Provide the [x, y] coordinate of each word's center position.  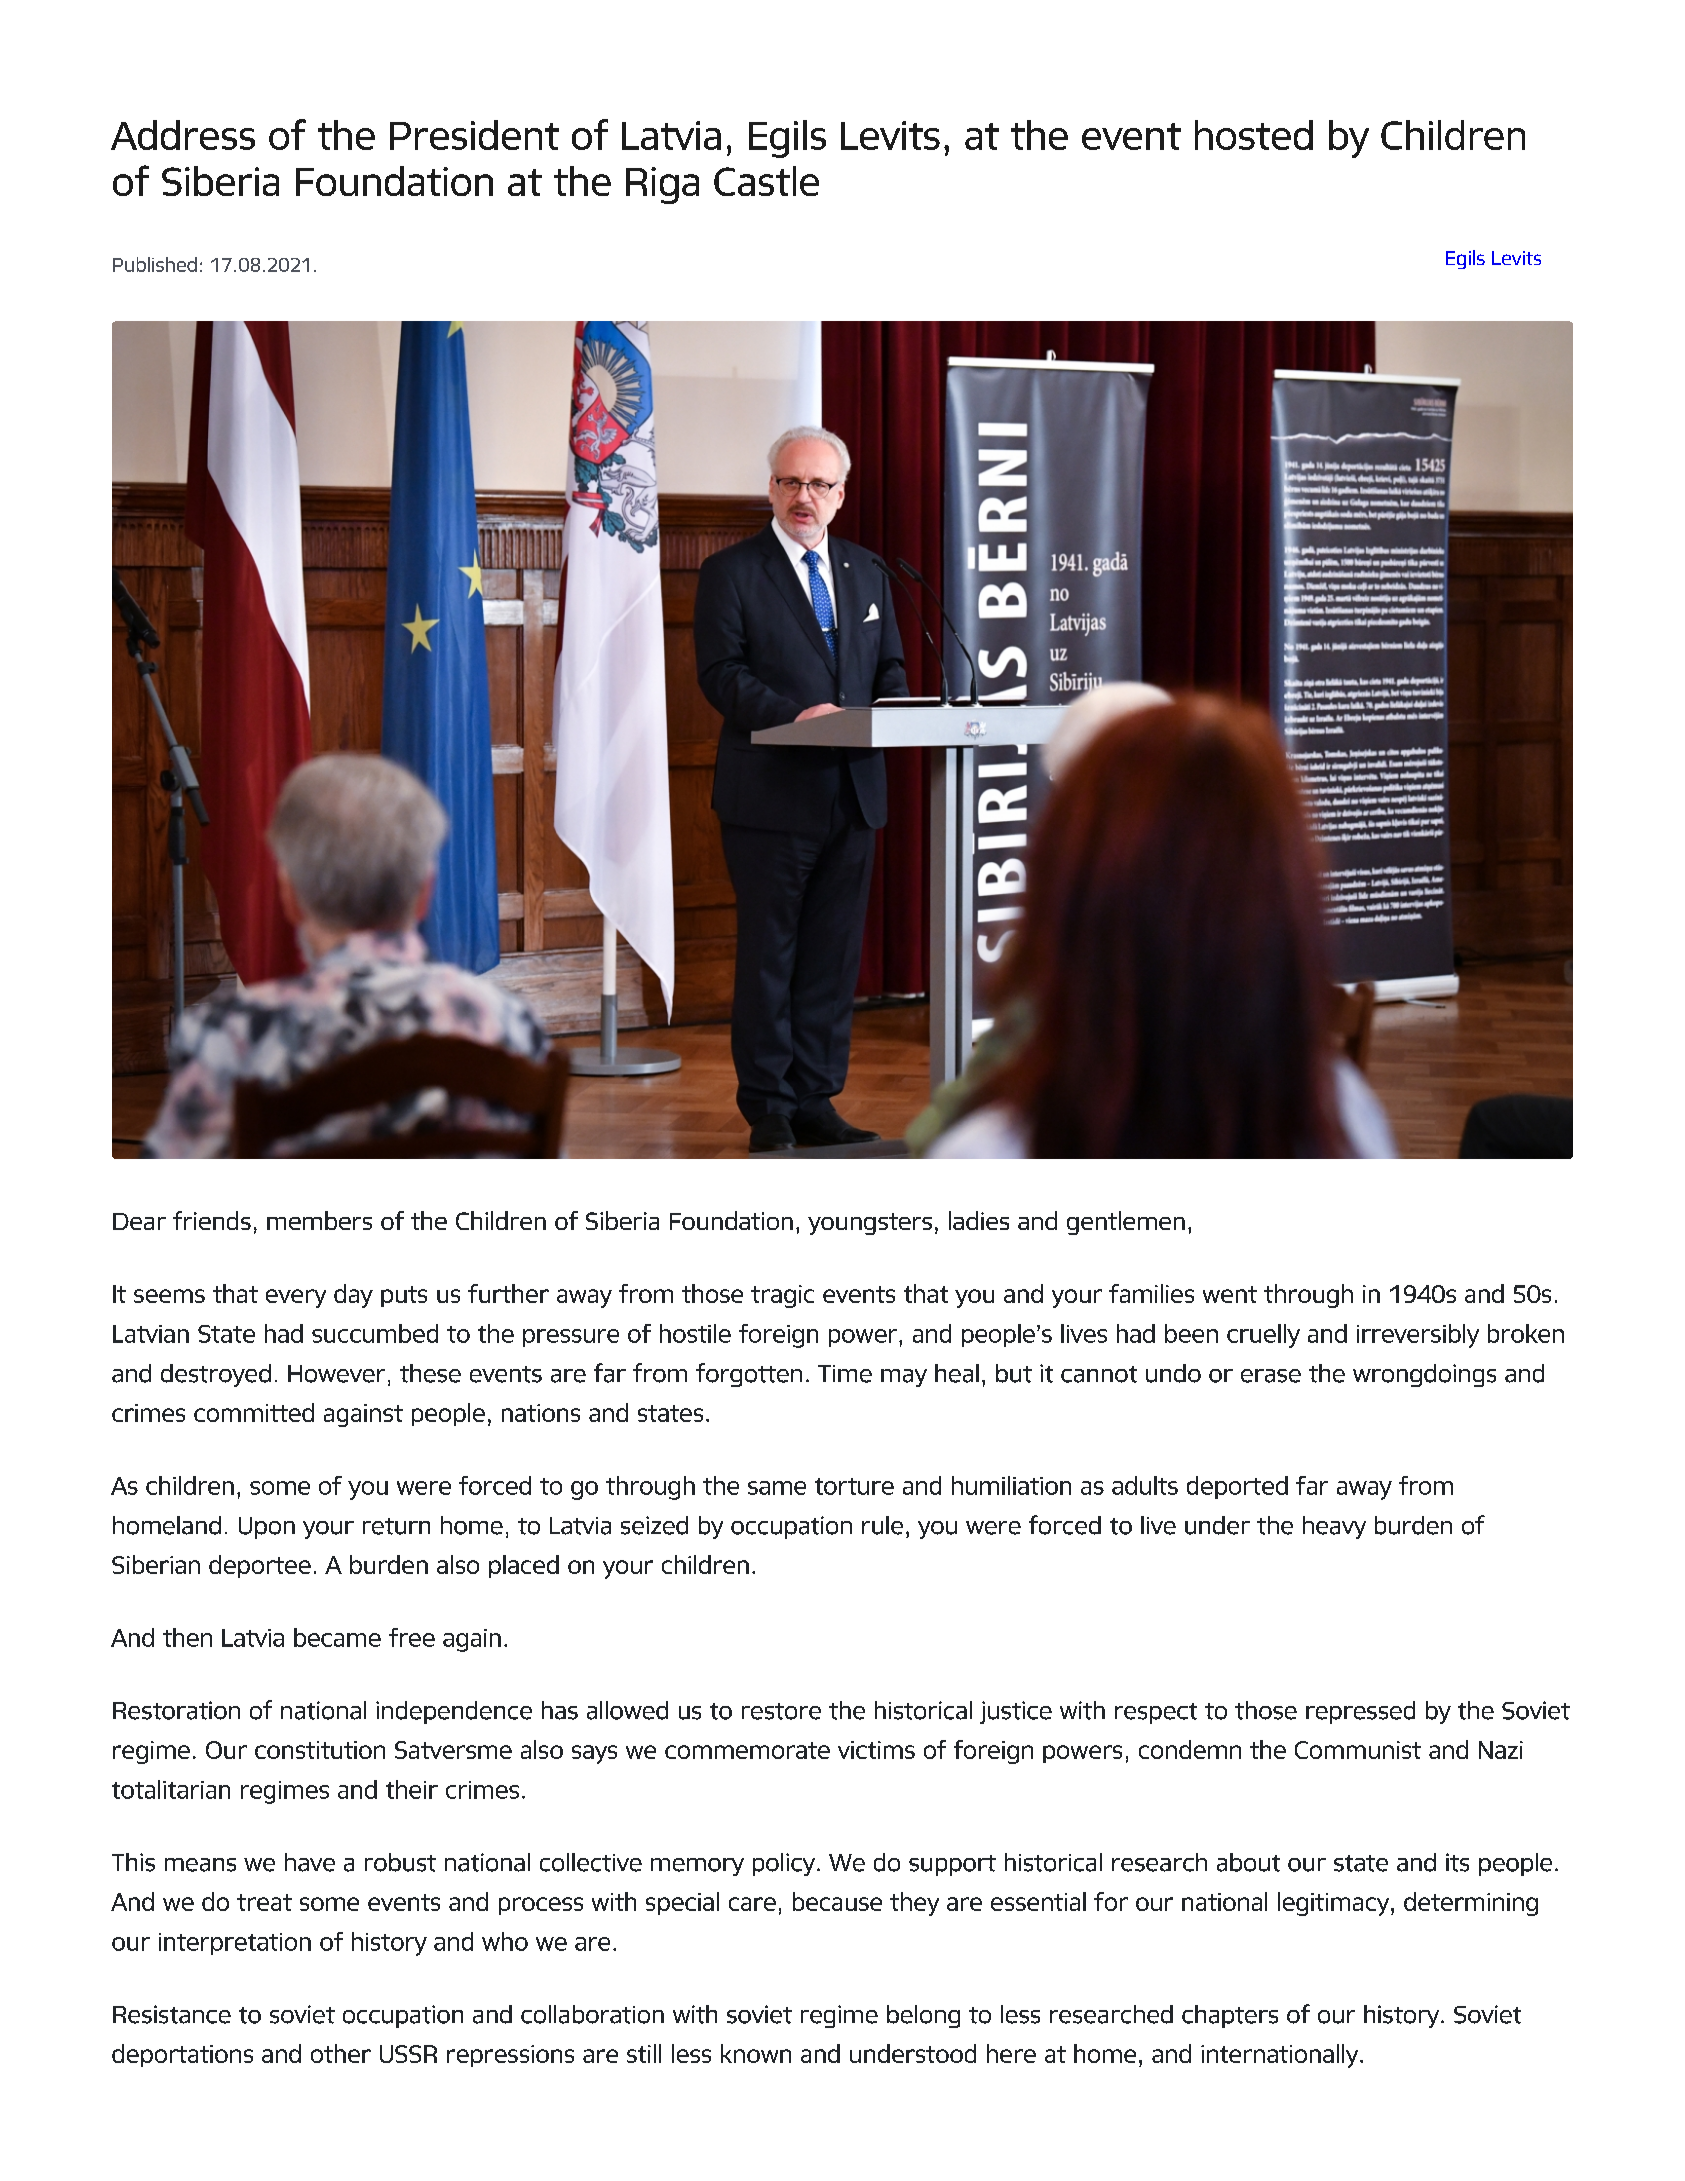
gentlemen [1126, 1223]
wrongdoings [1424, 1375]
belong [923, 2016]
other [341, 2053]
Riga [662, 185]
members [319, 1220]
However [336, 1374]
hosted [1254, 135]
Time [845, 1374]
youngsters [870, 1224]
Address [183, 135]
